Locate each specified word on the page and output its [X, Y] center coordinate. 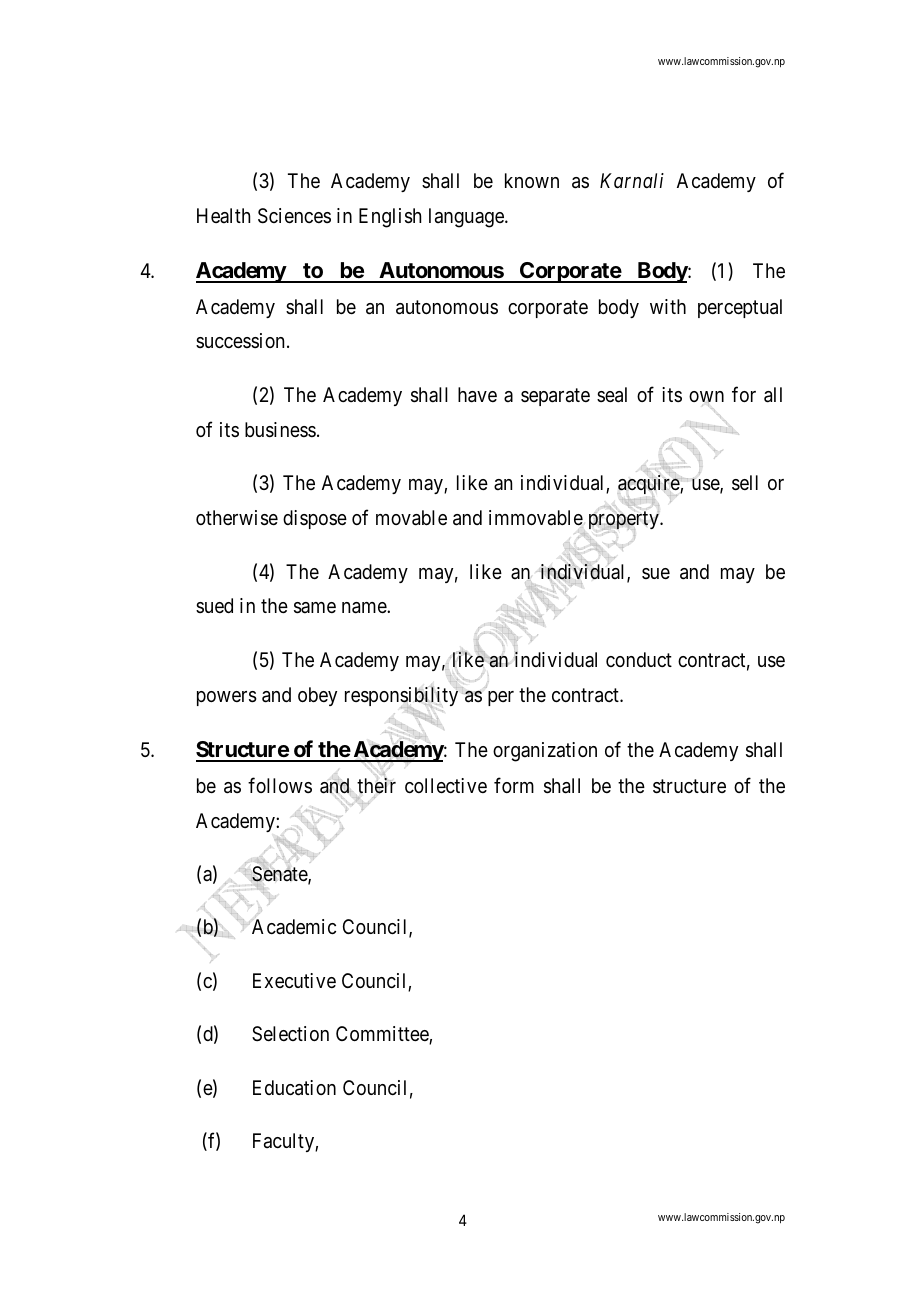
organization [545, 752]
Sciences [294, 216]
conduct [639, 659]
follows [280, 785]
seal [612, 395]
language [467, 218]
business [280, 430]
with [668, 306]
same [315, 608]
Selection [290, 1034]
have [477, 395]
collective [446, 786]
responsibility [401, 697]
